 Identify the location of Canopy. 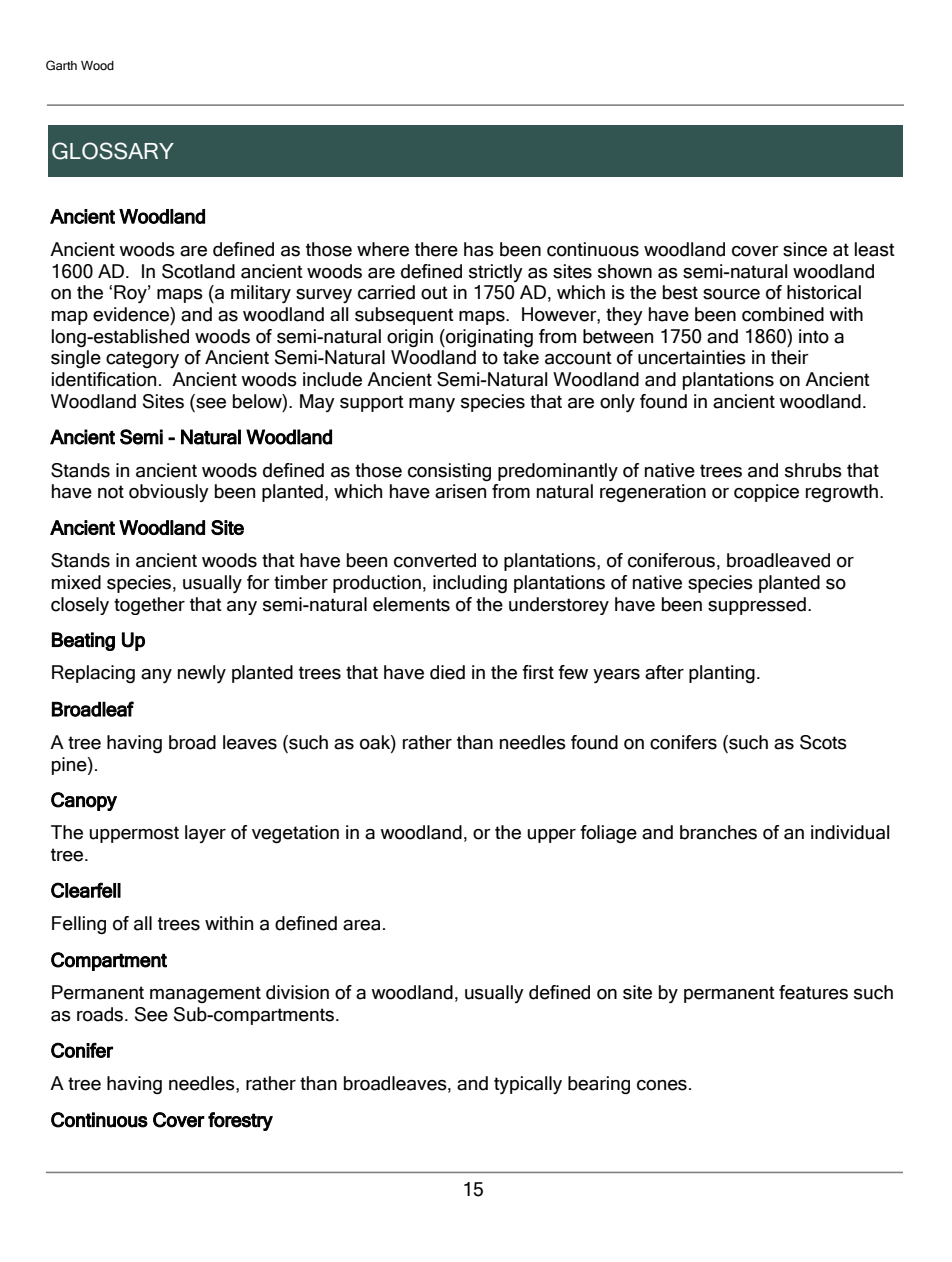
(84, 801).
